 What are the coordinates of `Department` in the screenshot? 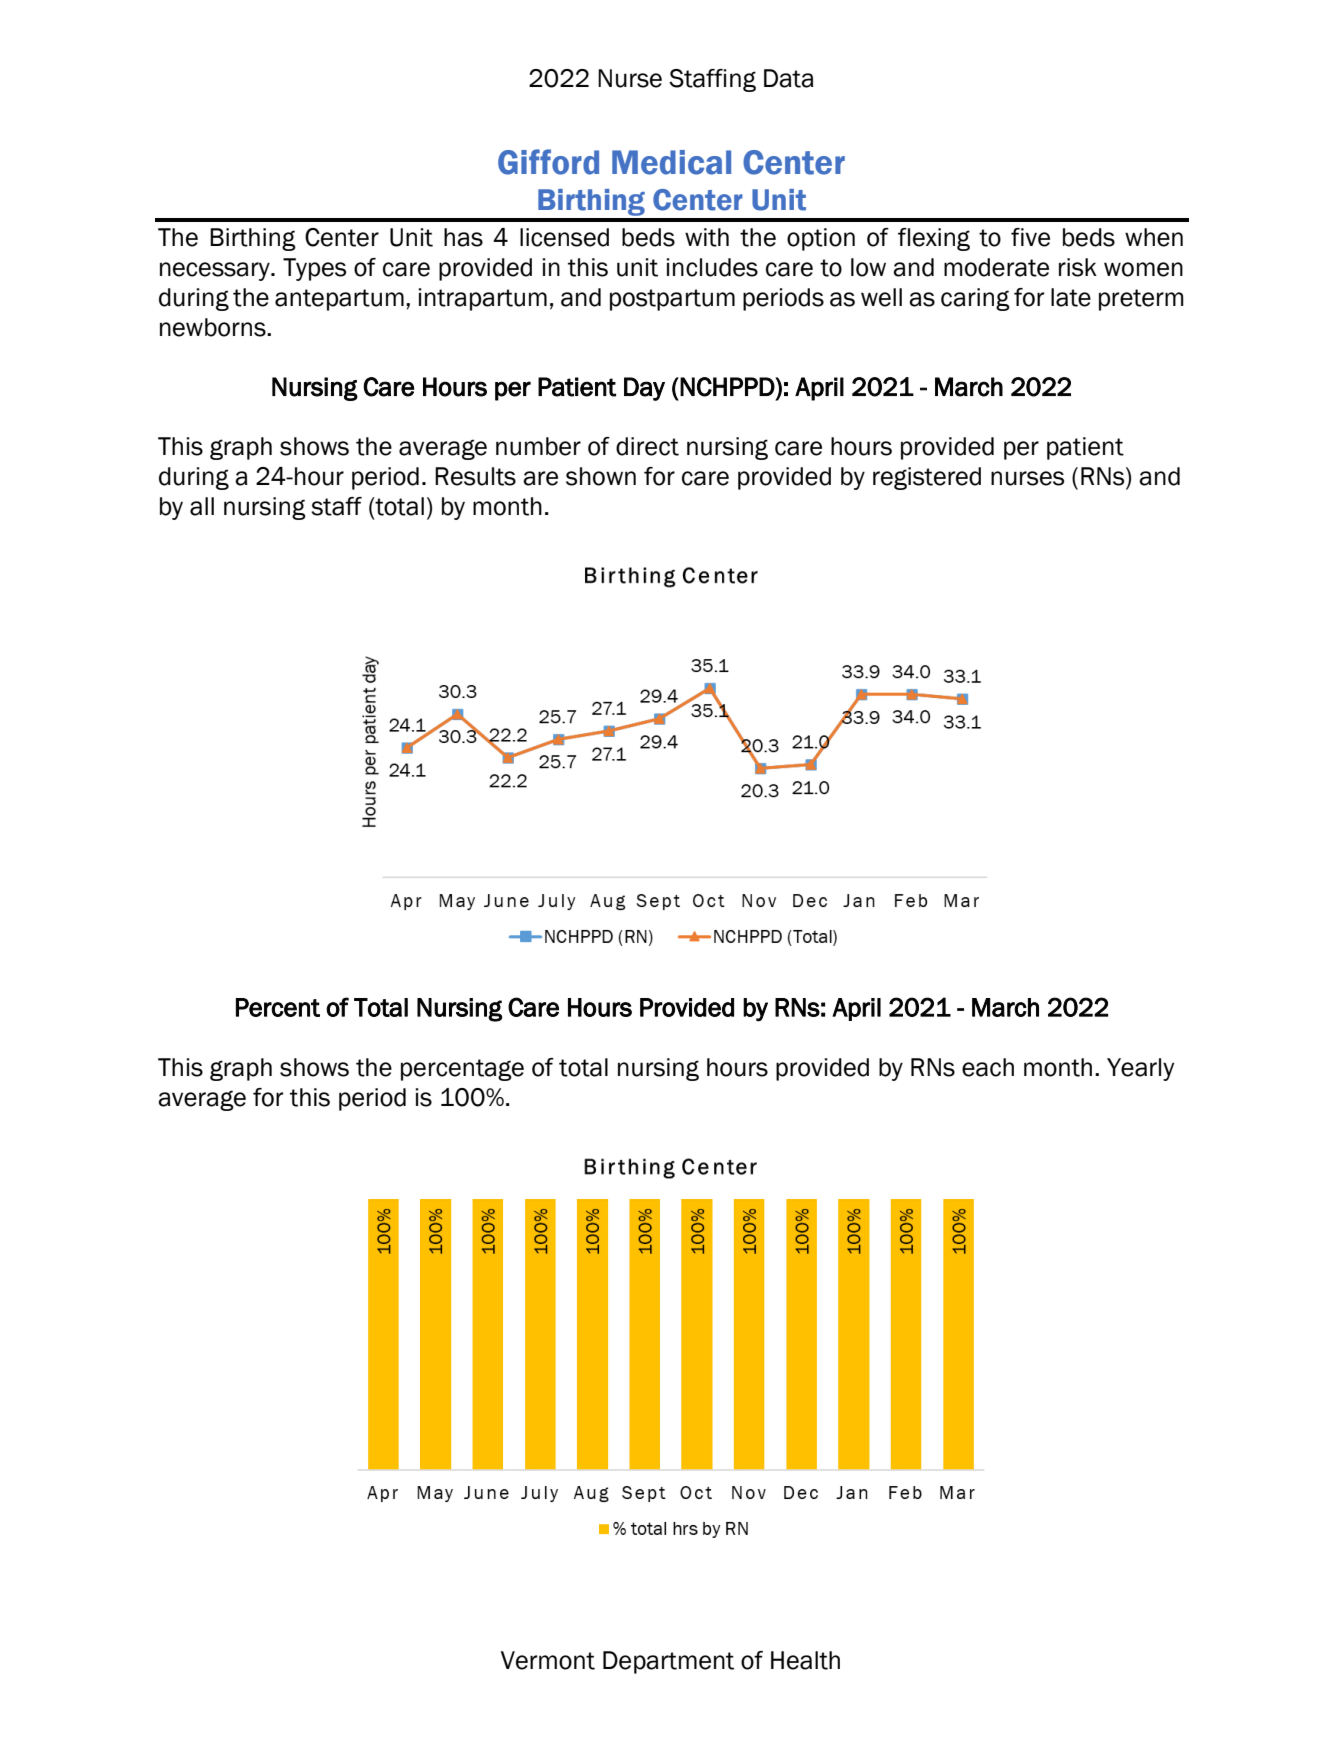 It's located at (668, 1662).
